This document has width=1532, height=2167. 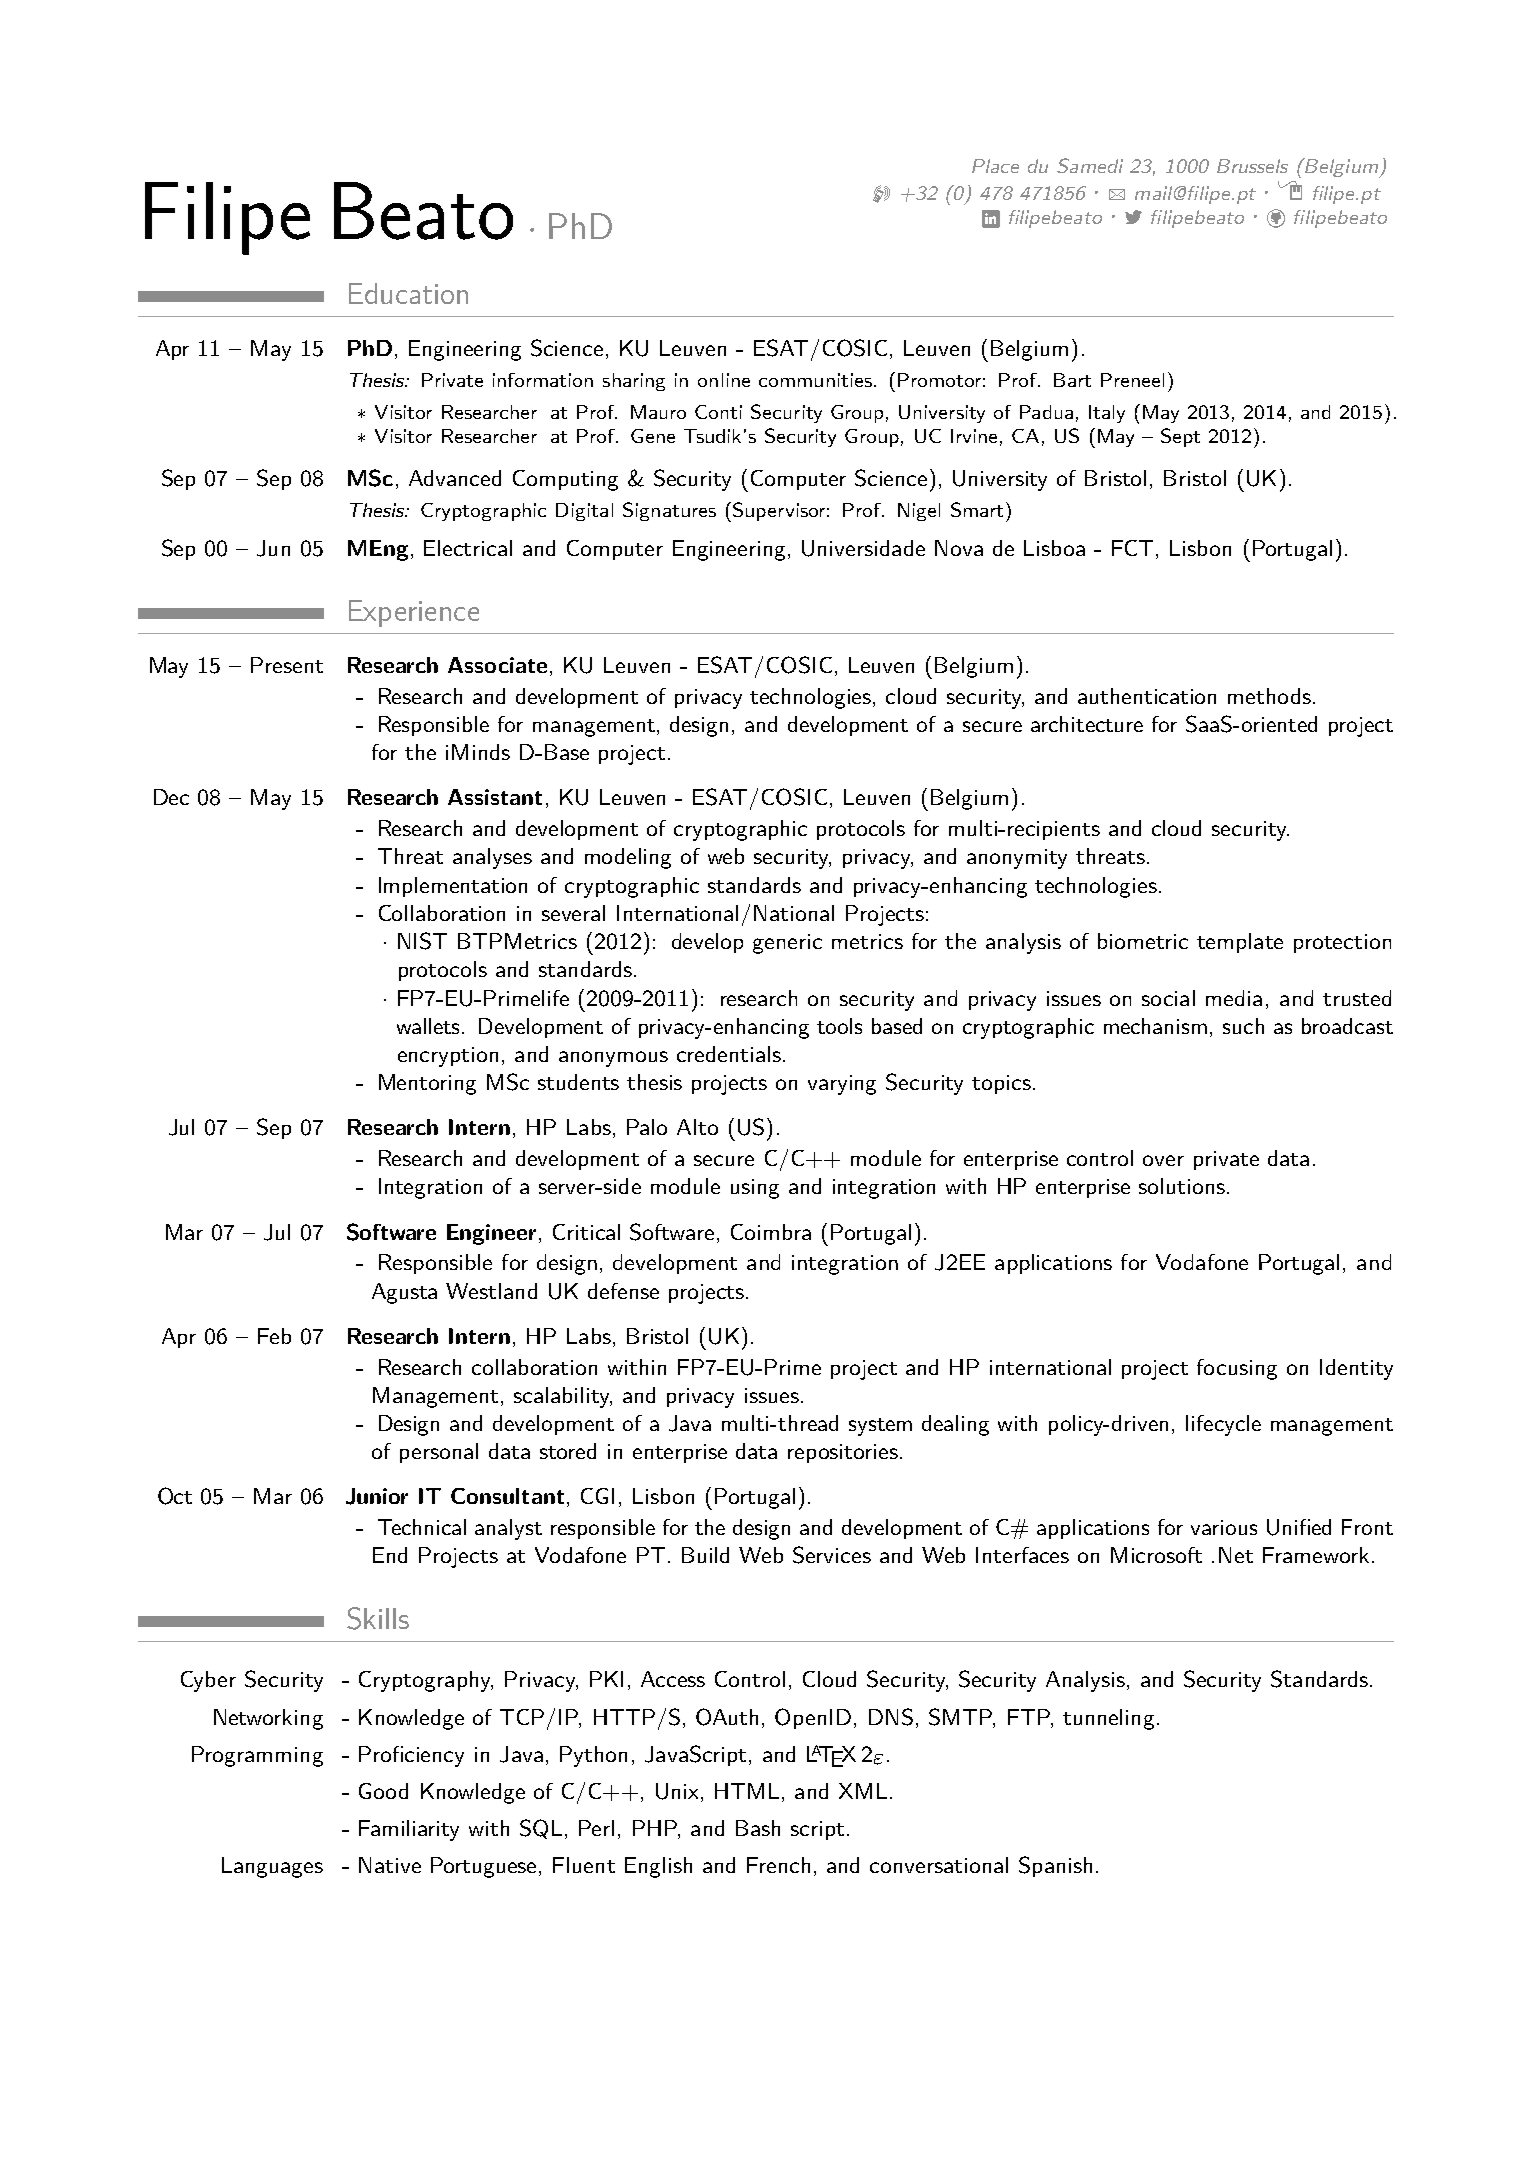 What do you see at coordinates (383, 1791) in the document?
I see `Good` at bounding box center [383, 1791].
